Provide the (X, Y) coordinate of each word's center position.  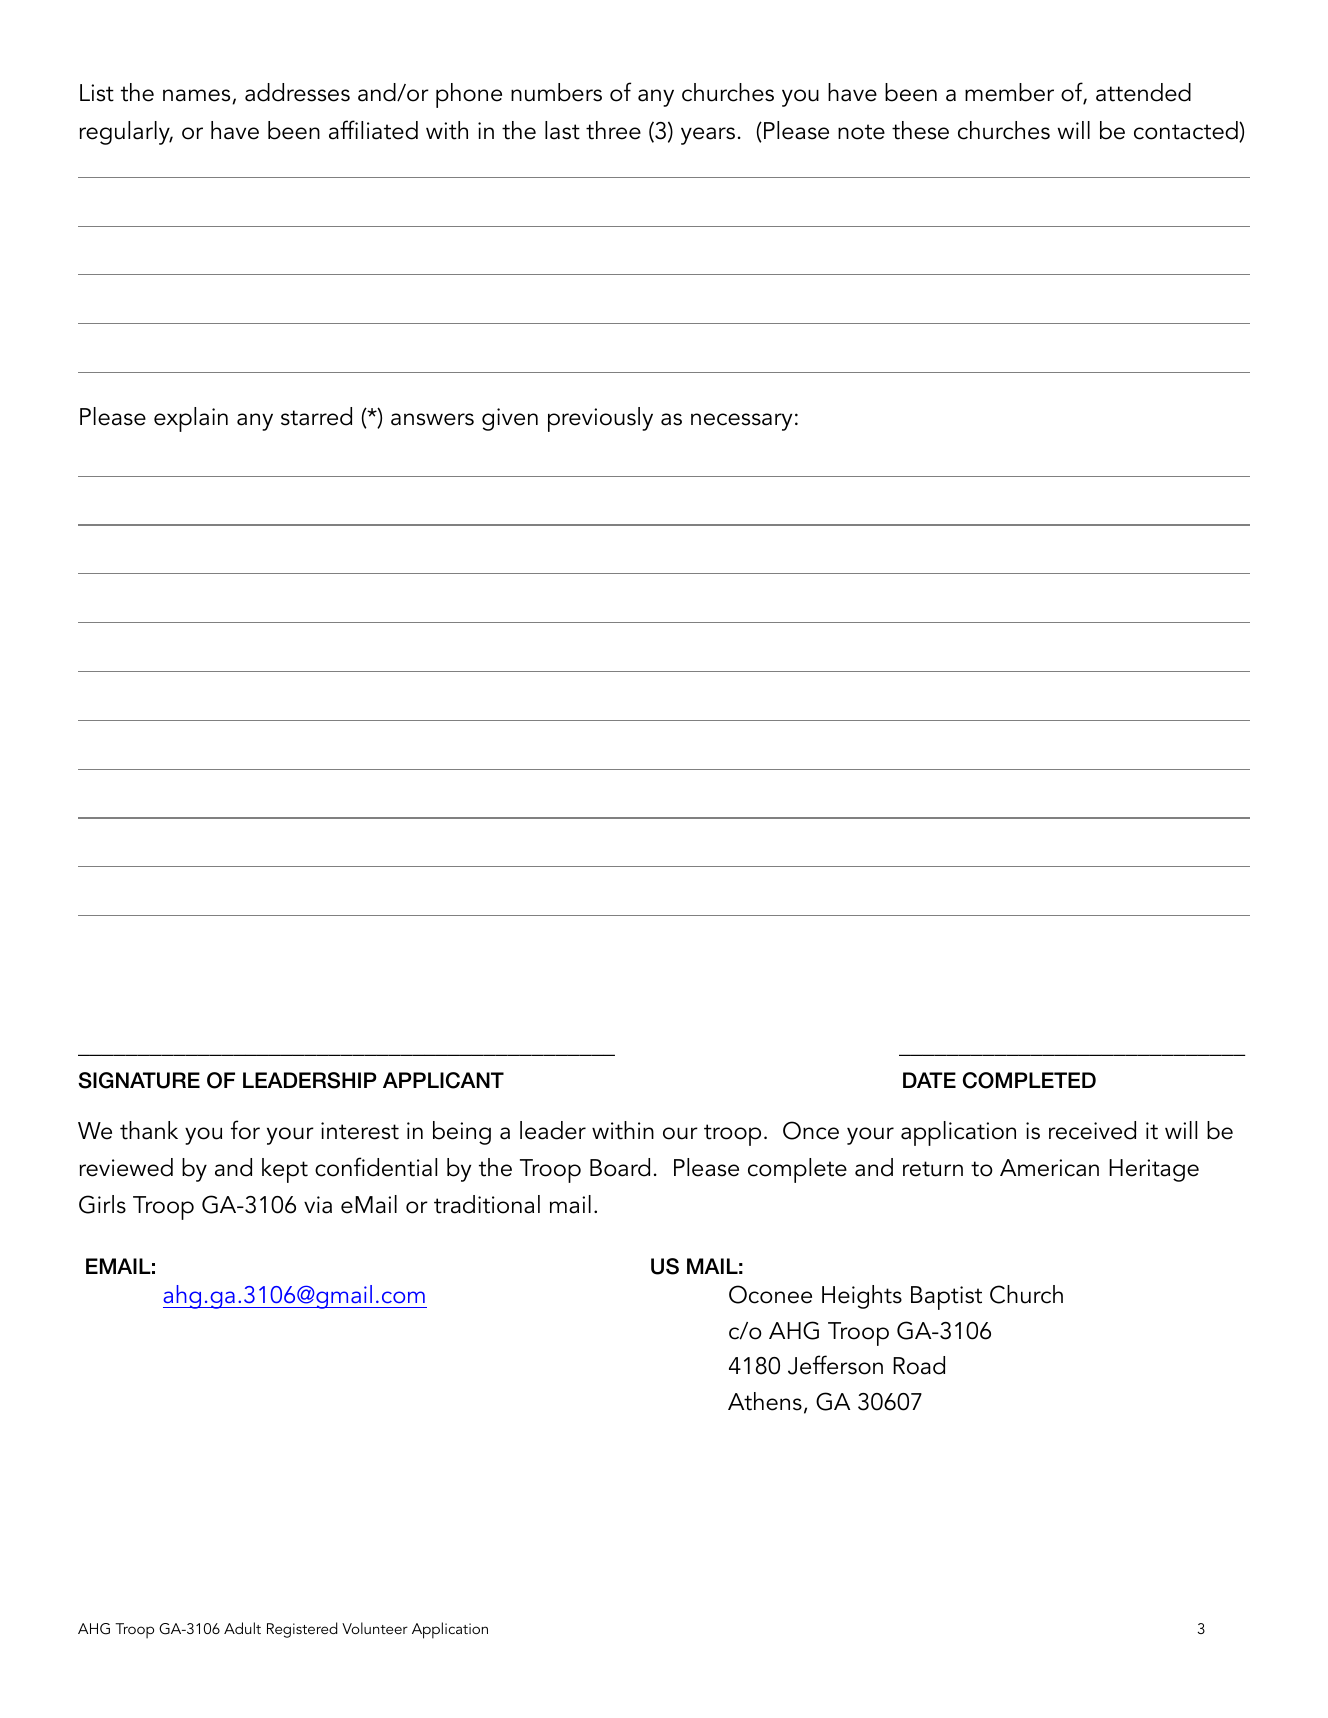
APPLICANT (443, 1080)
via (318, 1205)
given (510, 419)
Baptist (946, 1298)
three (613, 130)
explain (191, 419)
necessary (741, 422)
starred (316, 416)
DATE (929, 1080)
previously (600, 419)
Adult (242, 1628)
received (1092, 1130)
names (198, 96)
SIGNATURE (139, 1080)
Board (620, 1167)
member (1009, 92)
